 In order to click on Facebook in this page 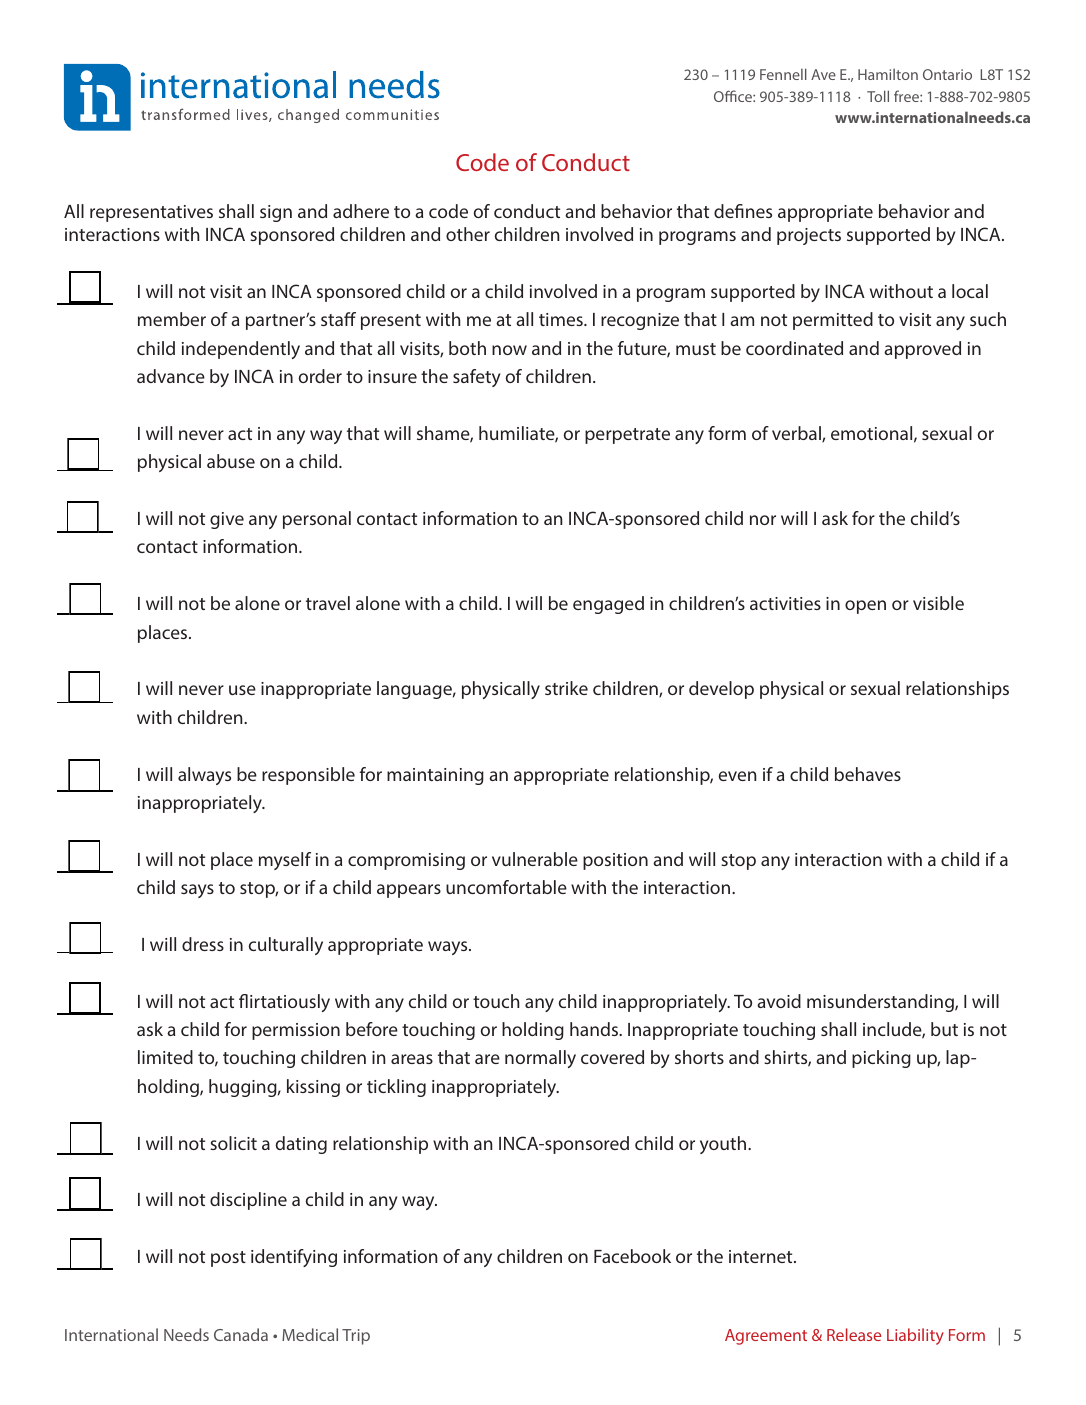, I will do `click(632, 1256)`.
